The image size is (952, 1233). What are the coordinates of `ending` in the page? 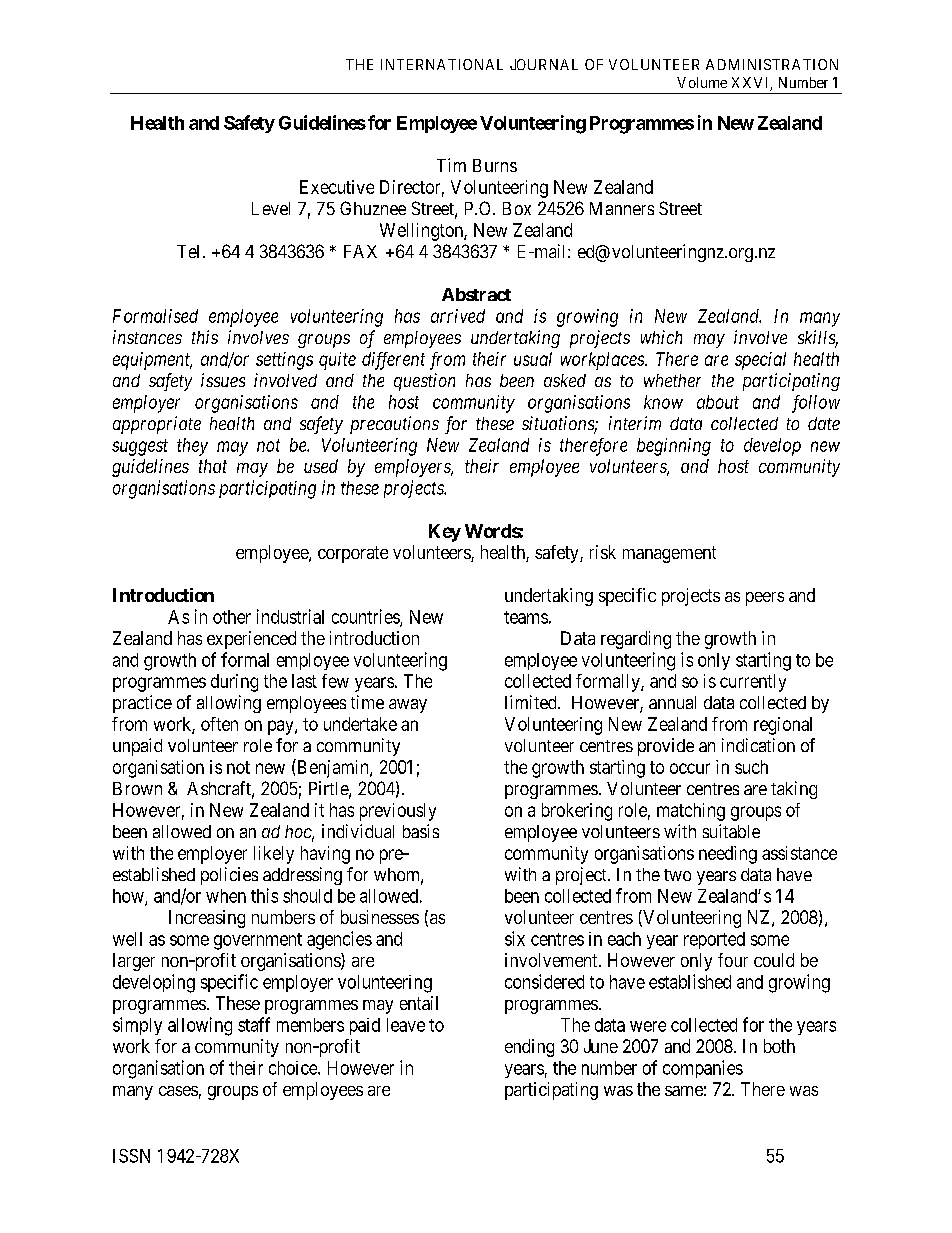 It's located at (529, 1048).
